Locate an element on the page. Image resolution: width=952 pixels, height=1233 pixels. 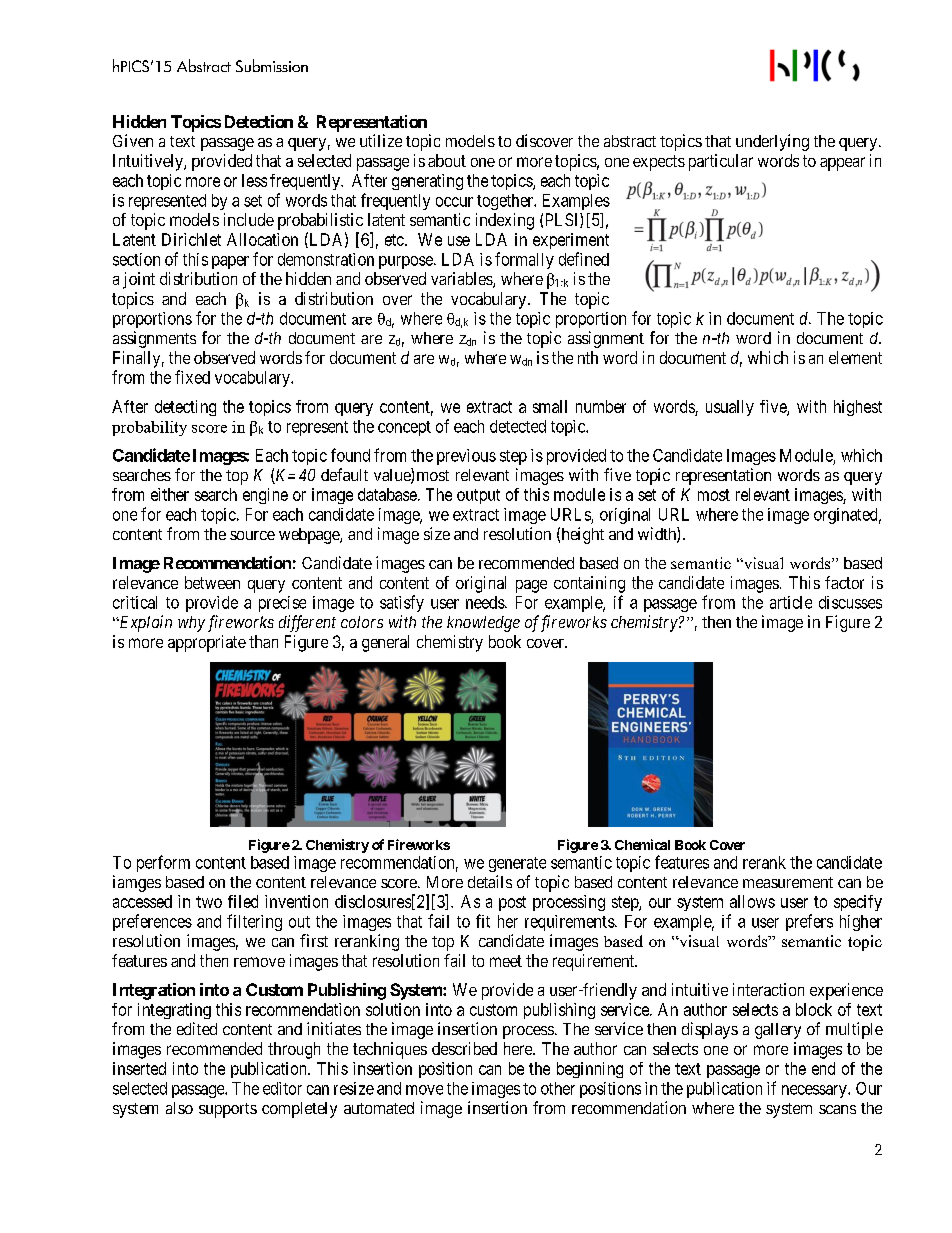
supports is located at coordinates (228, 1110).
